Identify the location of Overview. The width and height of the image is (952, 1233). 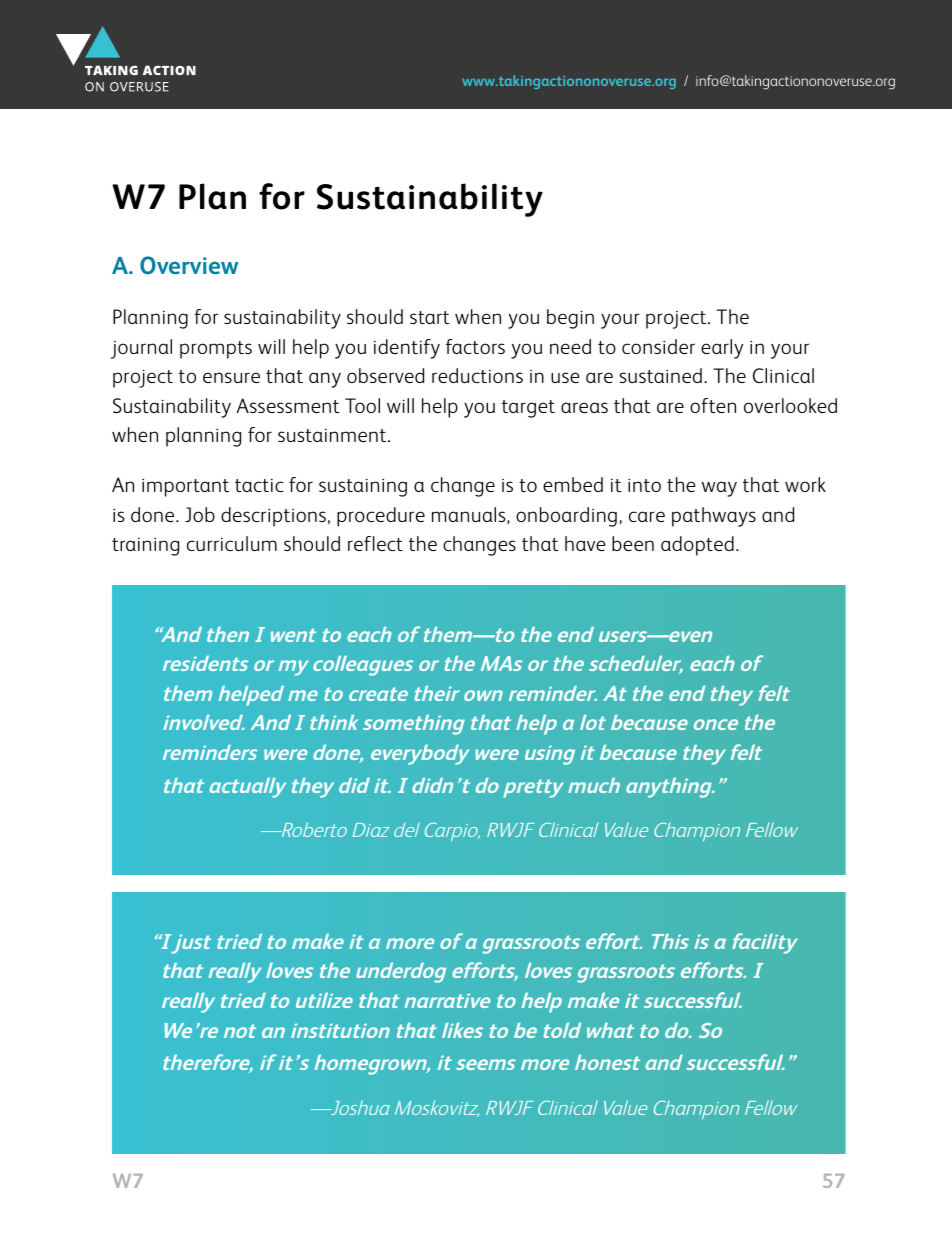
(189, 265).
